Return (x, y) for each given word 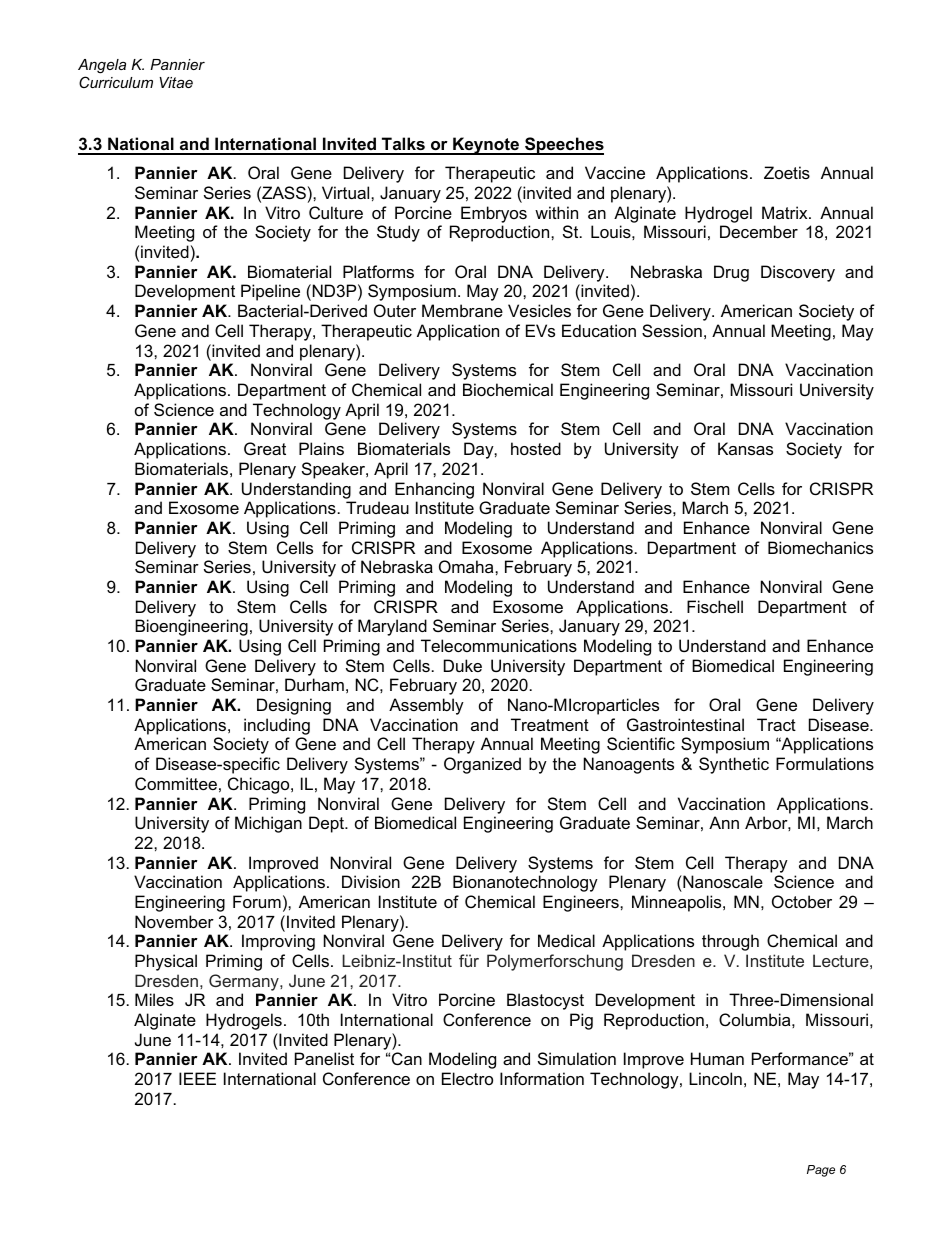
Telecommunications (499, 645)
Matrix (786, 212)
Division (371, 881)
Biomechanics (820, 547)
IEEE (197, 1078)
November (174, 921)
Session (672, 330)
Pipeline (270, 292)
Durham (314, 684)
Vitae (176, 82)
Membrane (462, 310)
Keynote (486, 146)
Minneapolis (678, 903)
